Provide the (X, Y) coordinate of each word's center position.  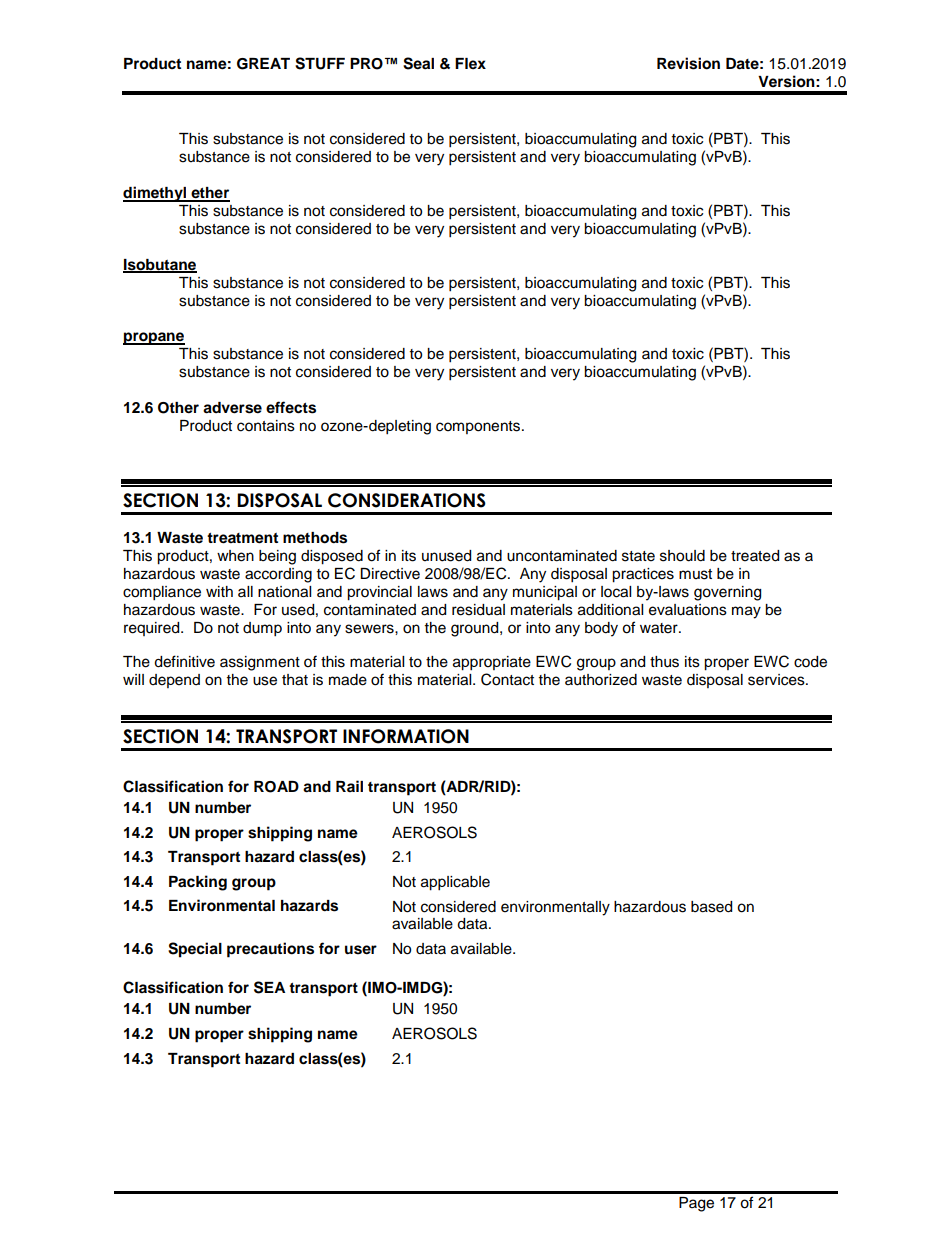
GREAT (263, 64)
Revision (688, 63)
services (777, 680)
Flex (470, 63)
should (682, 556)
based (711, 907)
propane (154, 338)
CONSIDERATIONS (407, 500)
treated (755, 556)
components (479, 427)
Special (195, 950)
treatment (242, 538)
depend (174, 681)
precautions (270, 950)
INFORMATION (406, 736)
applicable (455, 883)
